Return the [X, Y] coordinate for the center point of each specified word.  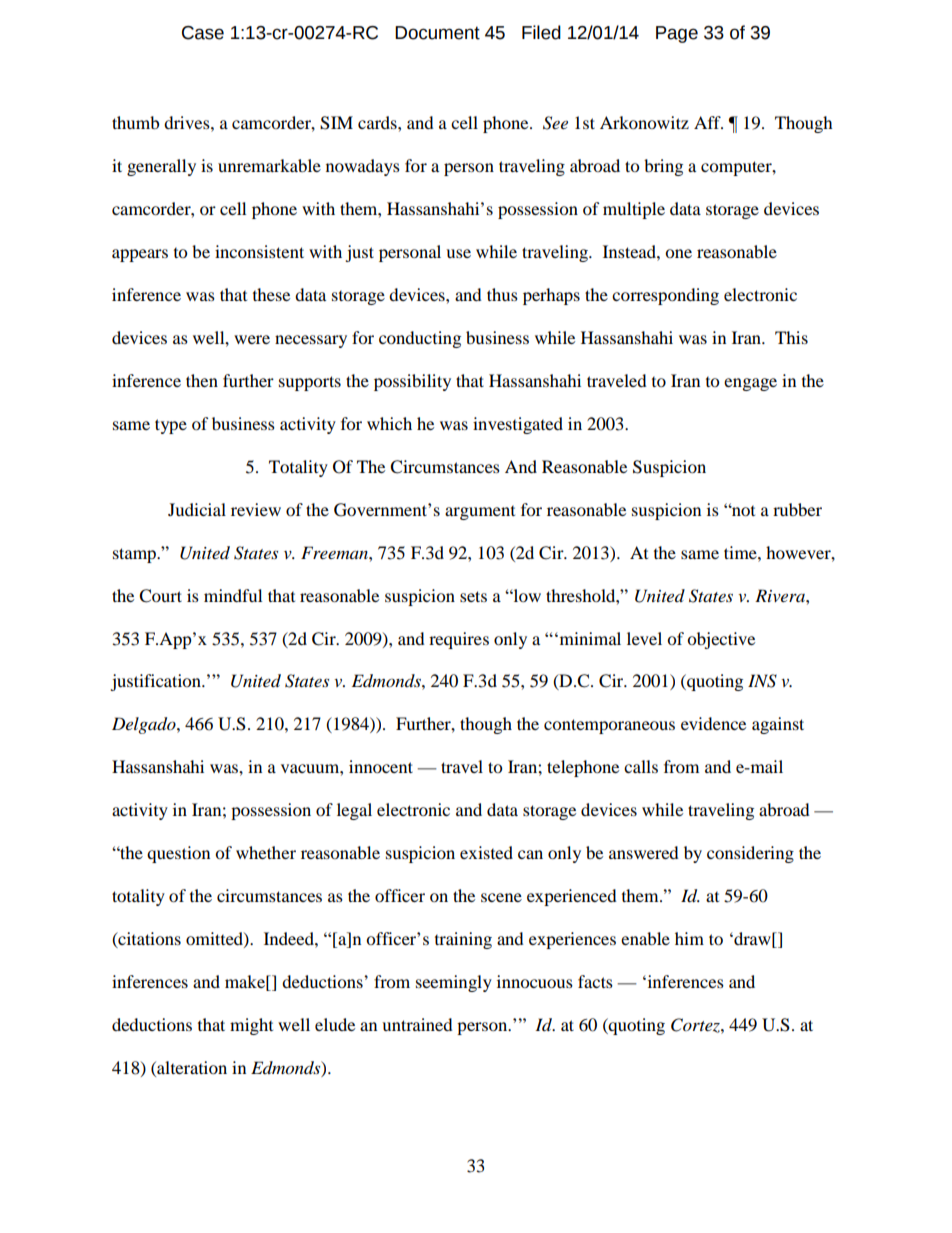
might [251, 1026]
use [458, 253]
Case [203, 33]
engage [750, 384]
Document [437, 33]
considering [750, 854]
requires [459, 640]
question [178, 854]
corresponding [665, 296]
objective [721, 640]
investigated [518, 425]
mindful [233, 595]
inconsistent [259, 251]
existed [486, 852]
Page [677, 34]
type [171, 426]
